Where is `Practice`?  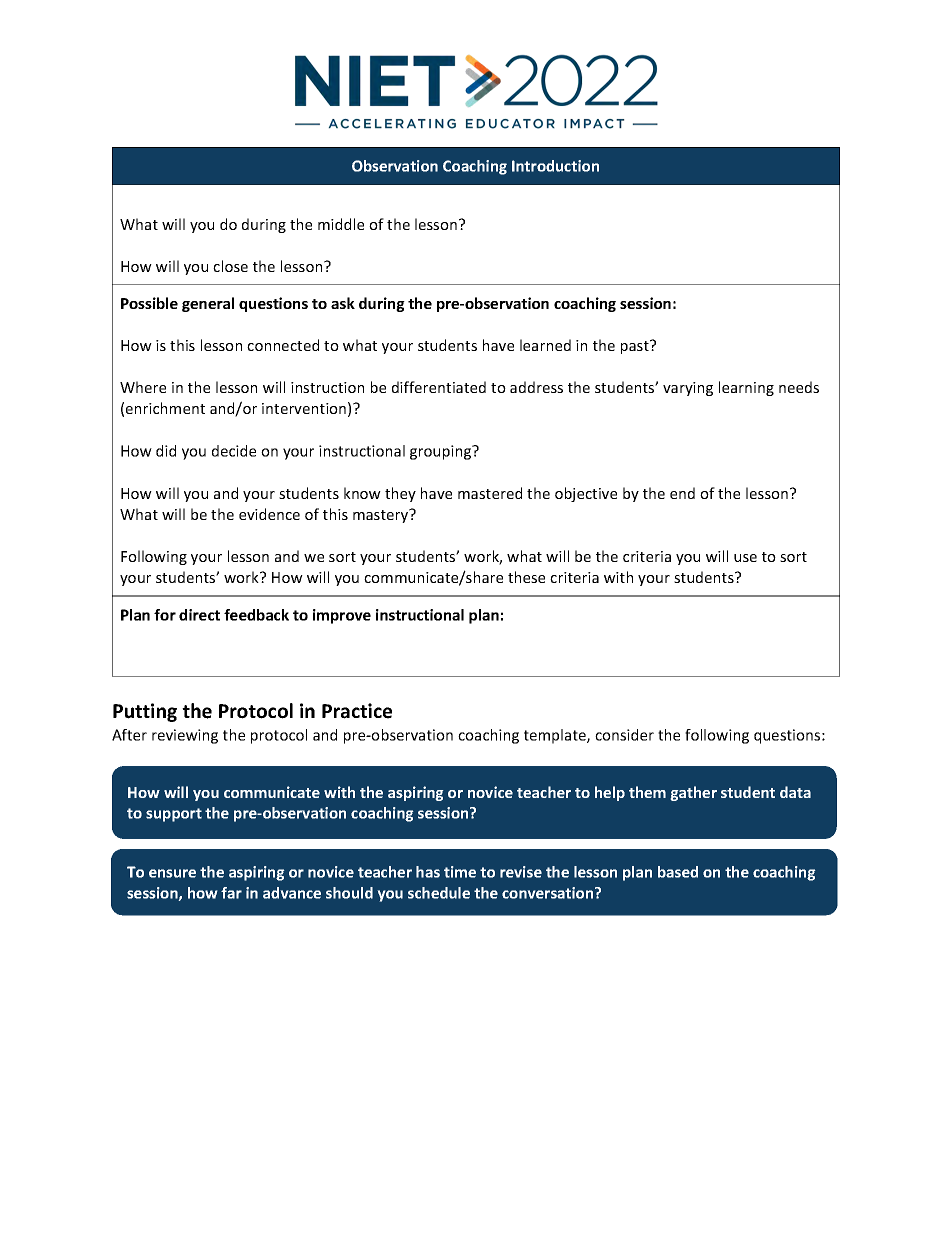 Practice is located at coordinates (357, 711).
